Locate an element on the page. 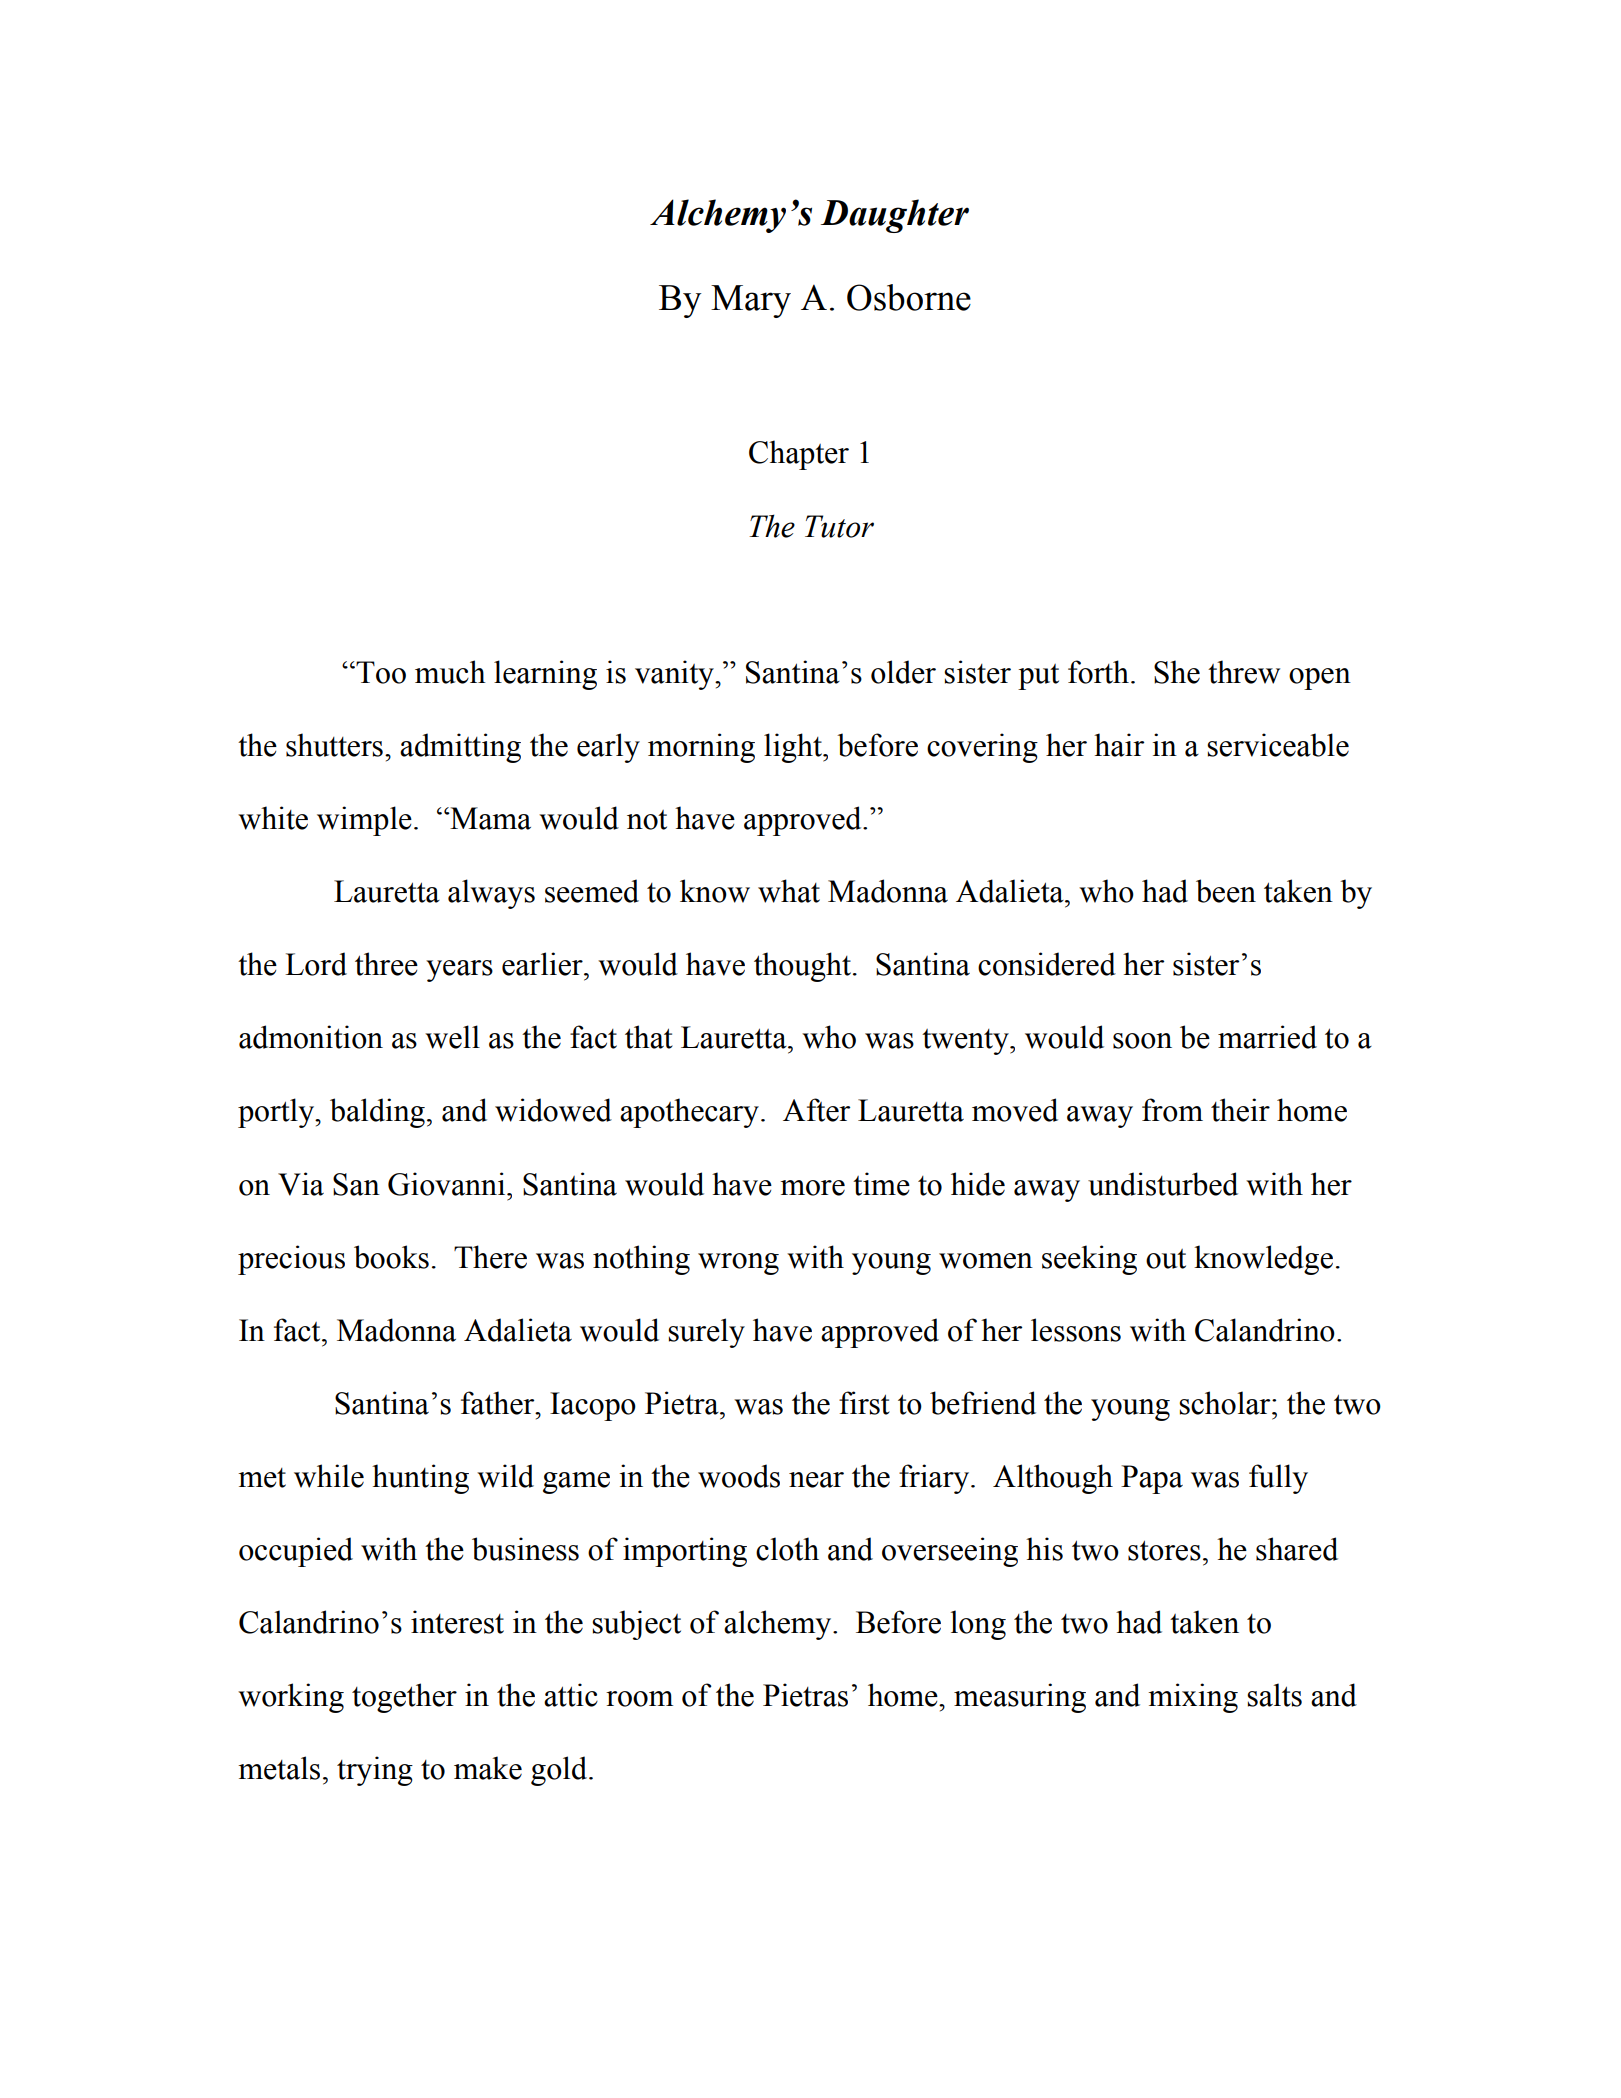 The width and height of the document is (1621, 2098). soon is located at coordinates (1142, 1041).
